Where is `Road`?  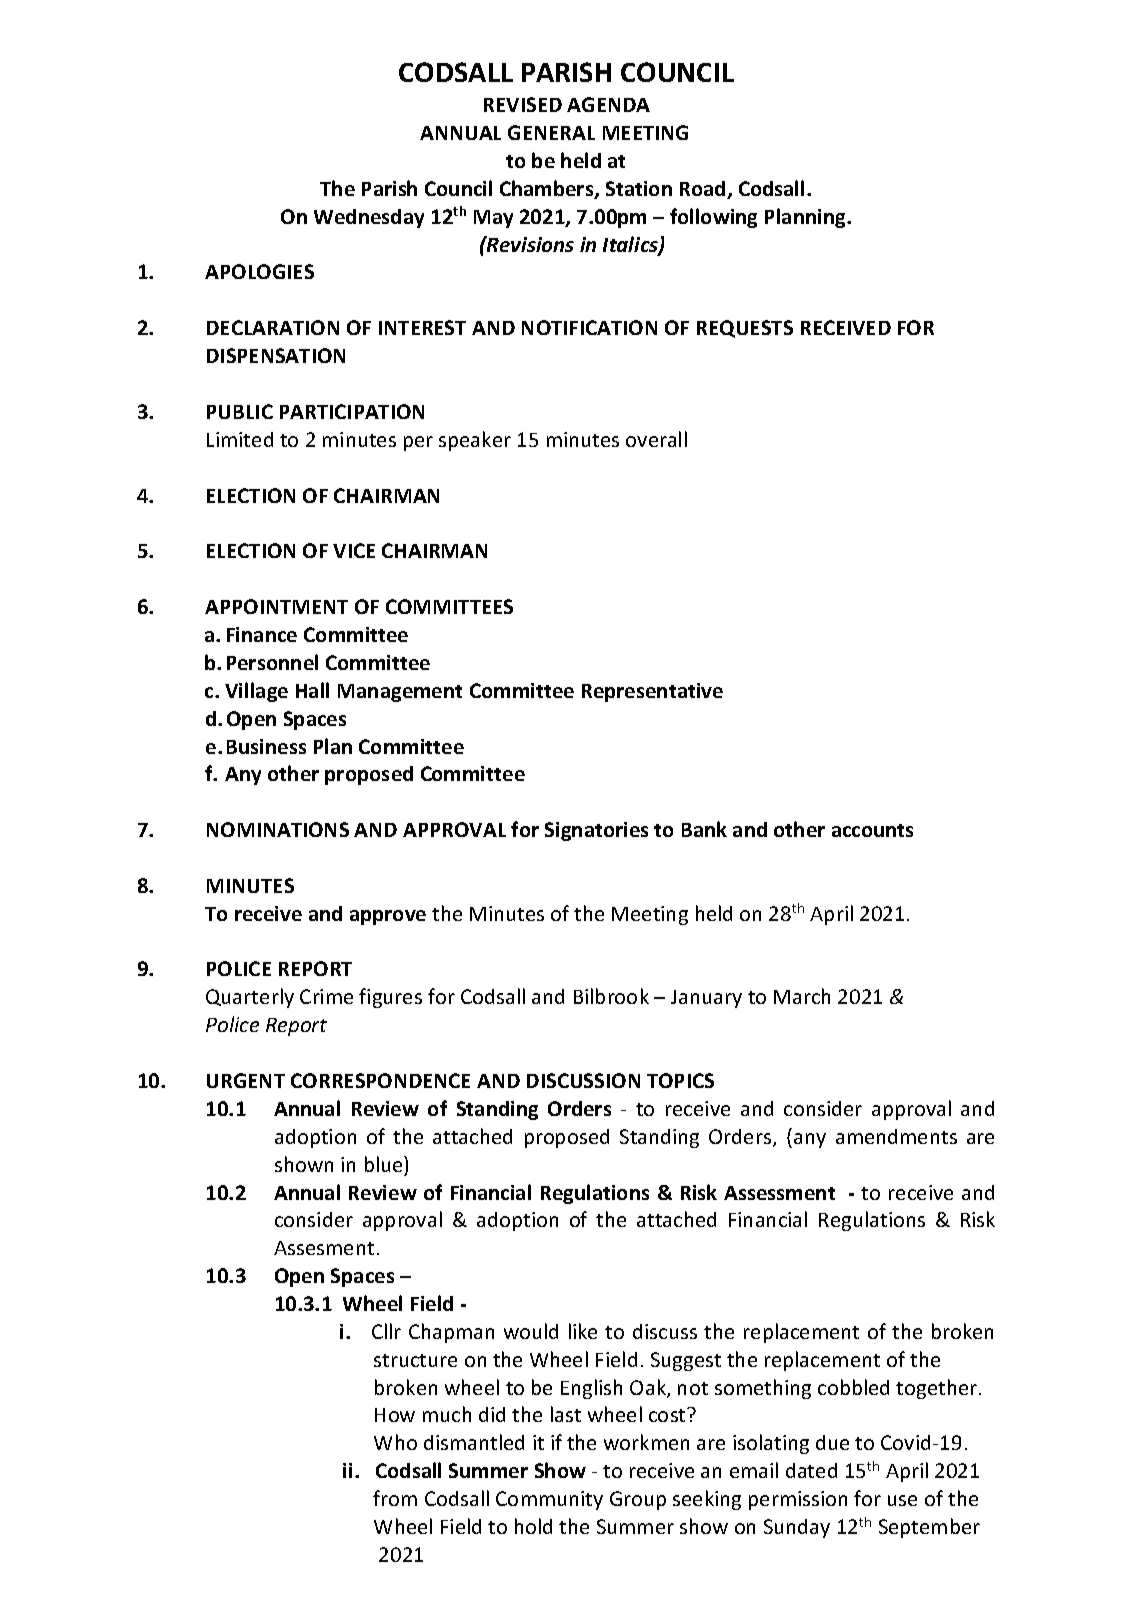
Road is located at coordinates (704, 190).
